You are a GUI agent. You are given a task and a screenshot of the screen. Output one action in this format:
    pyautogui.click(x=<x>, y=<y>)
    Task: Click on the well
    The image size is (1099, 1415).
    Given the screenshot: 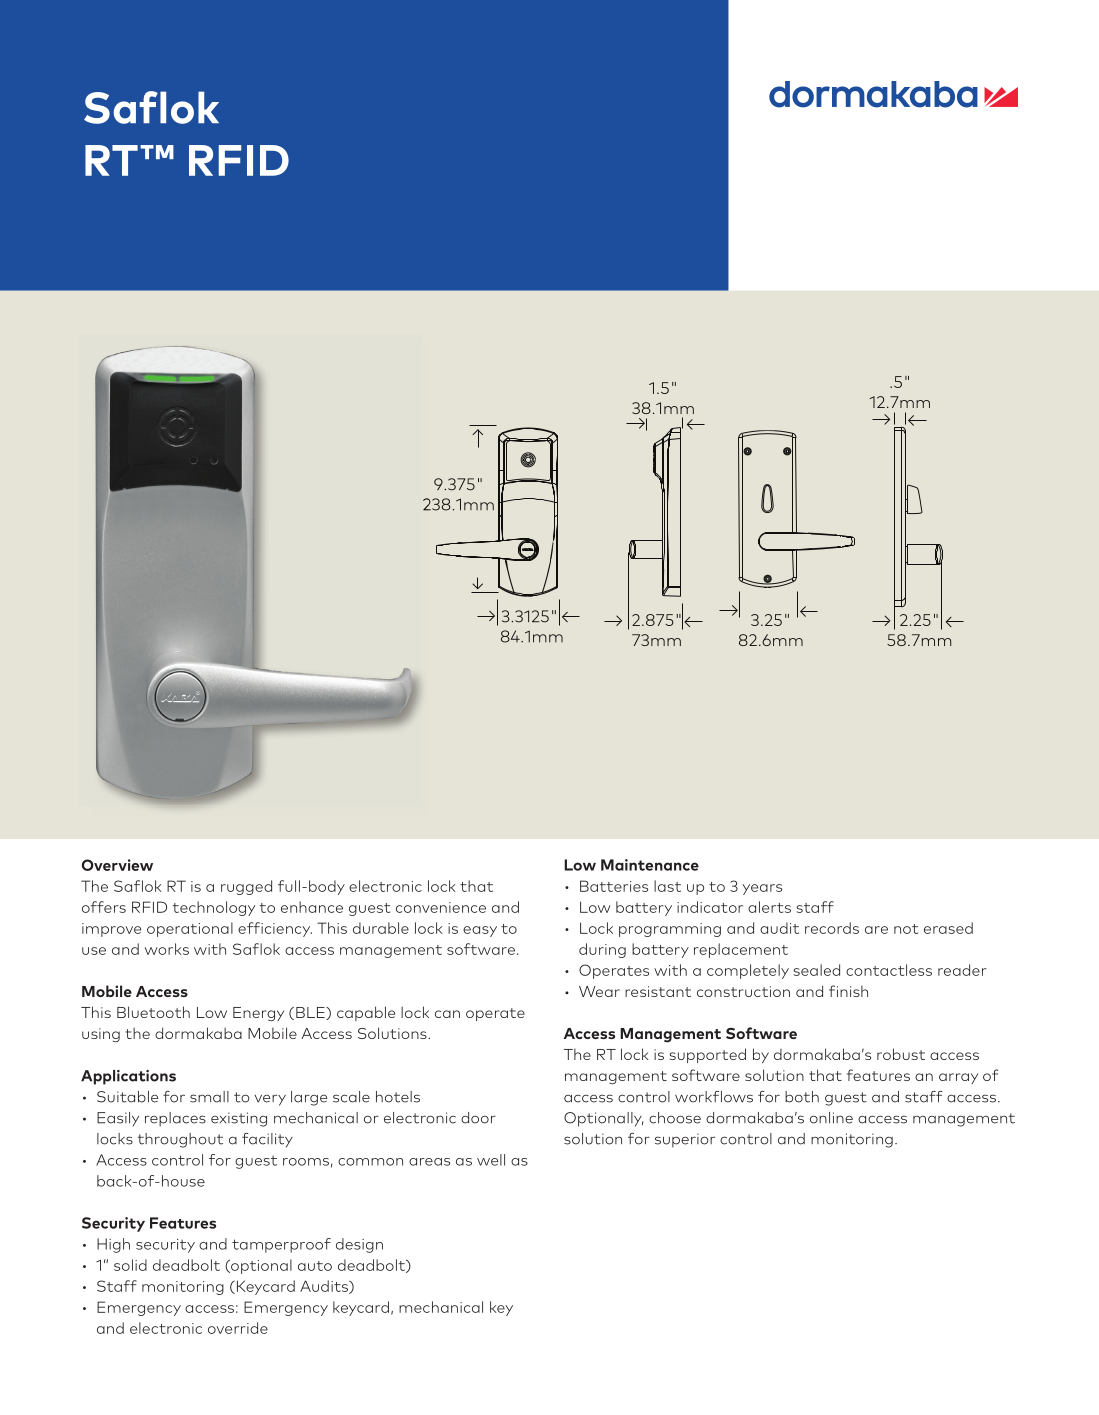 What is the action you would take?
    pyautogui.click(x=491, y=1160)
